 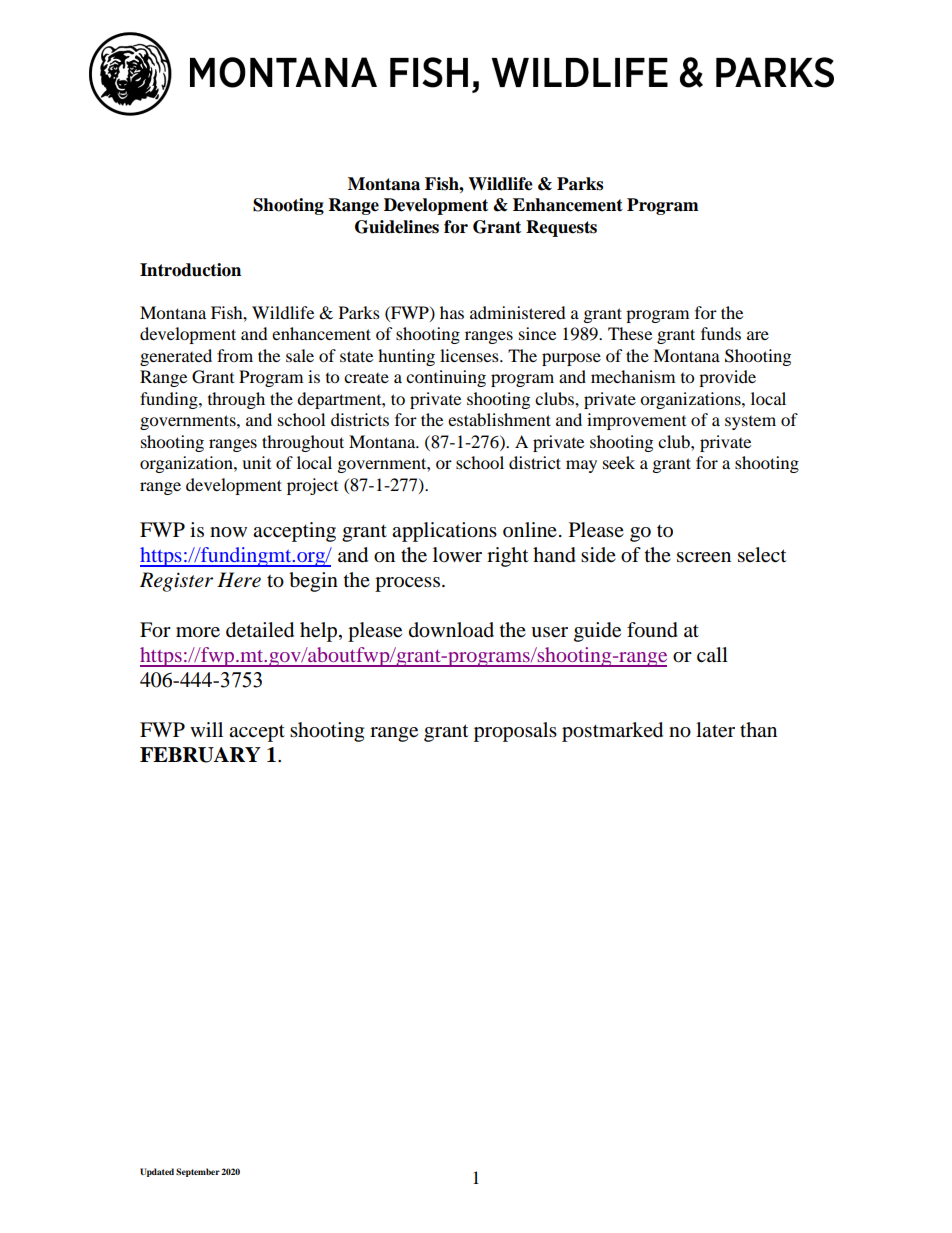 What do you see at coordinates (619, 462) in the screenshot?
I see `seek` at bounding box center [619, 462].
